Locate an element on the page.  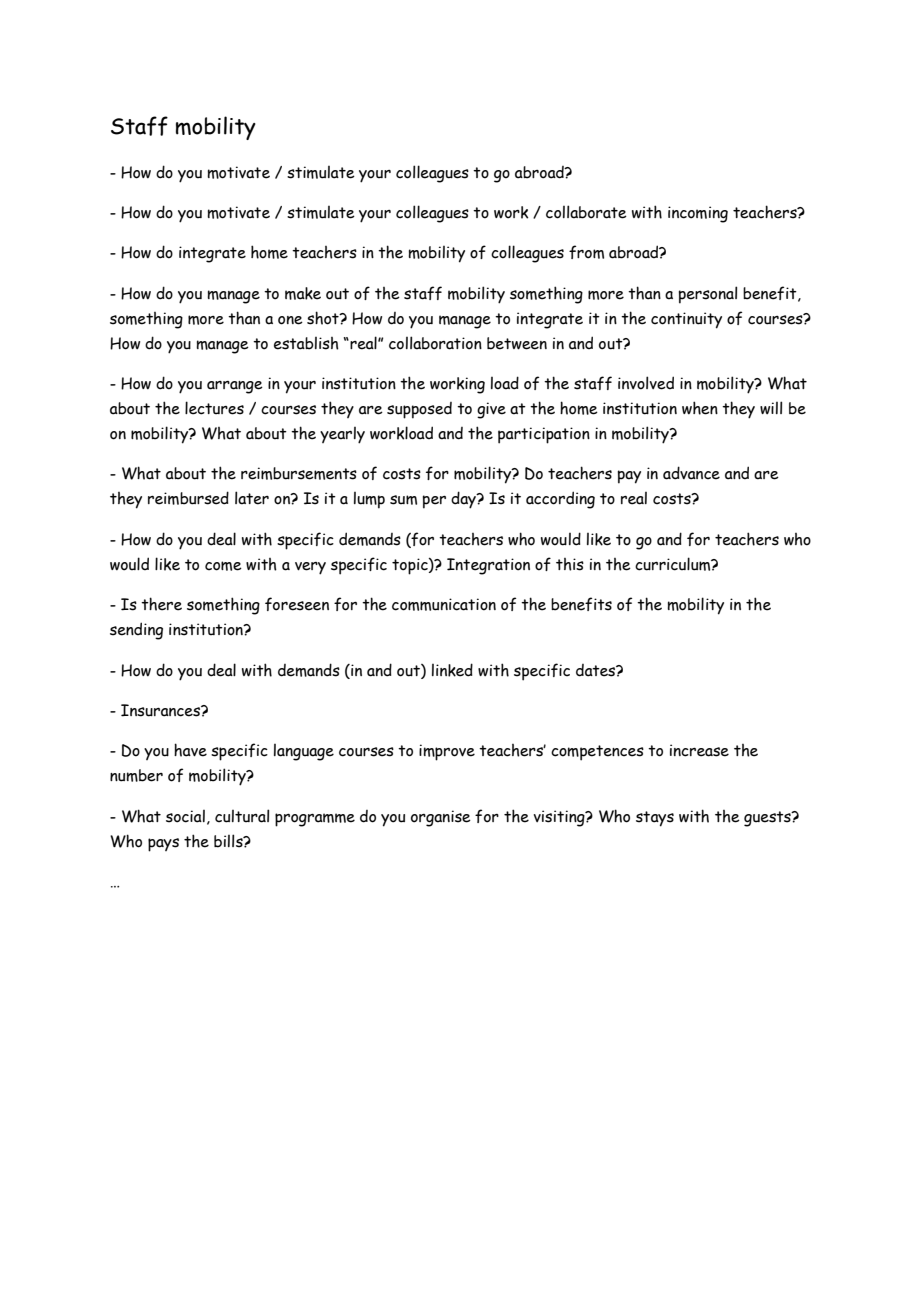
collaborate is located at coordinates (586, 212).
